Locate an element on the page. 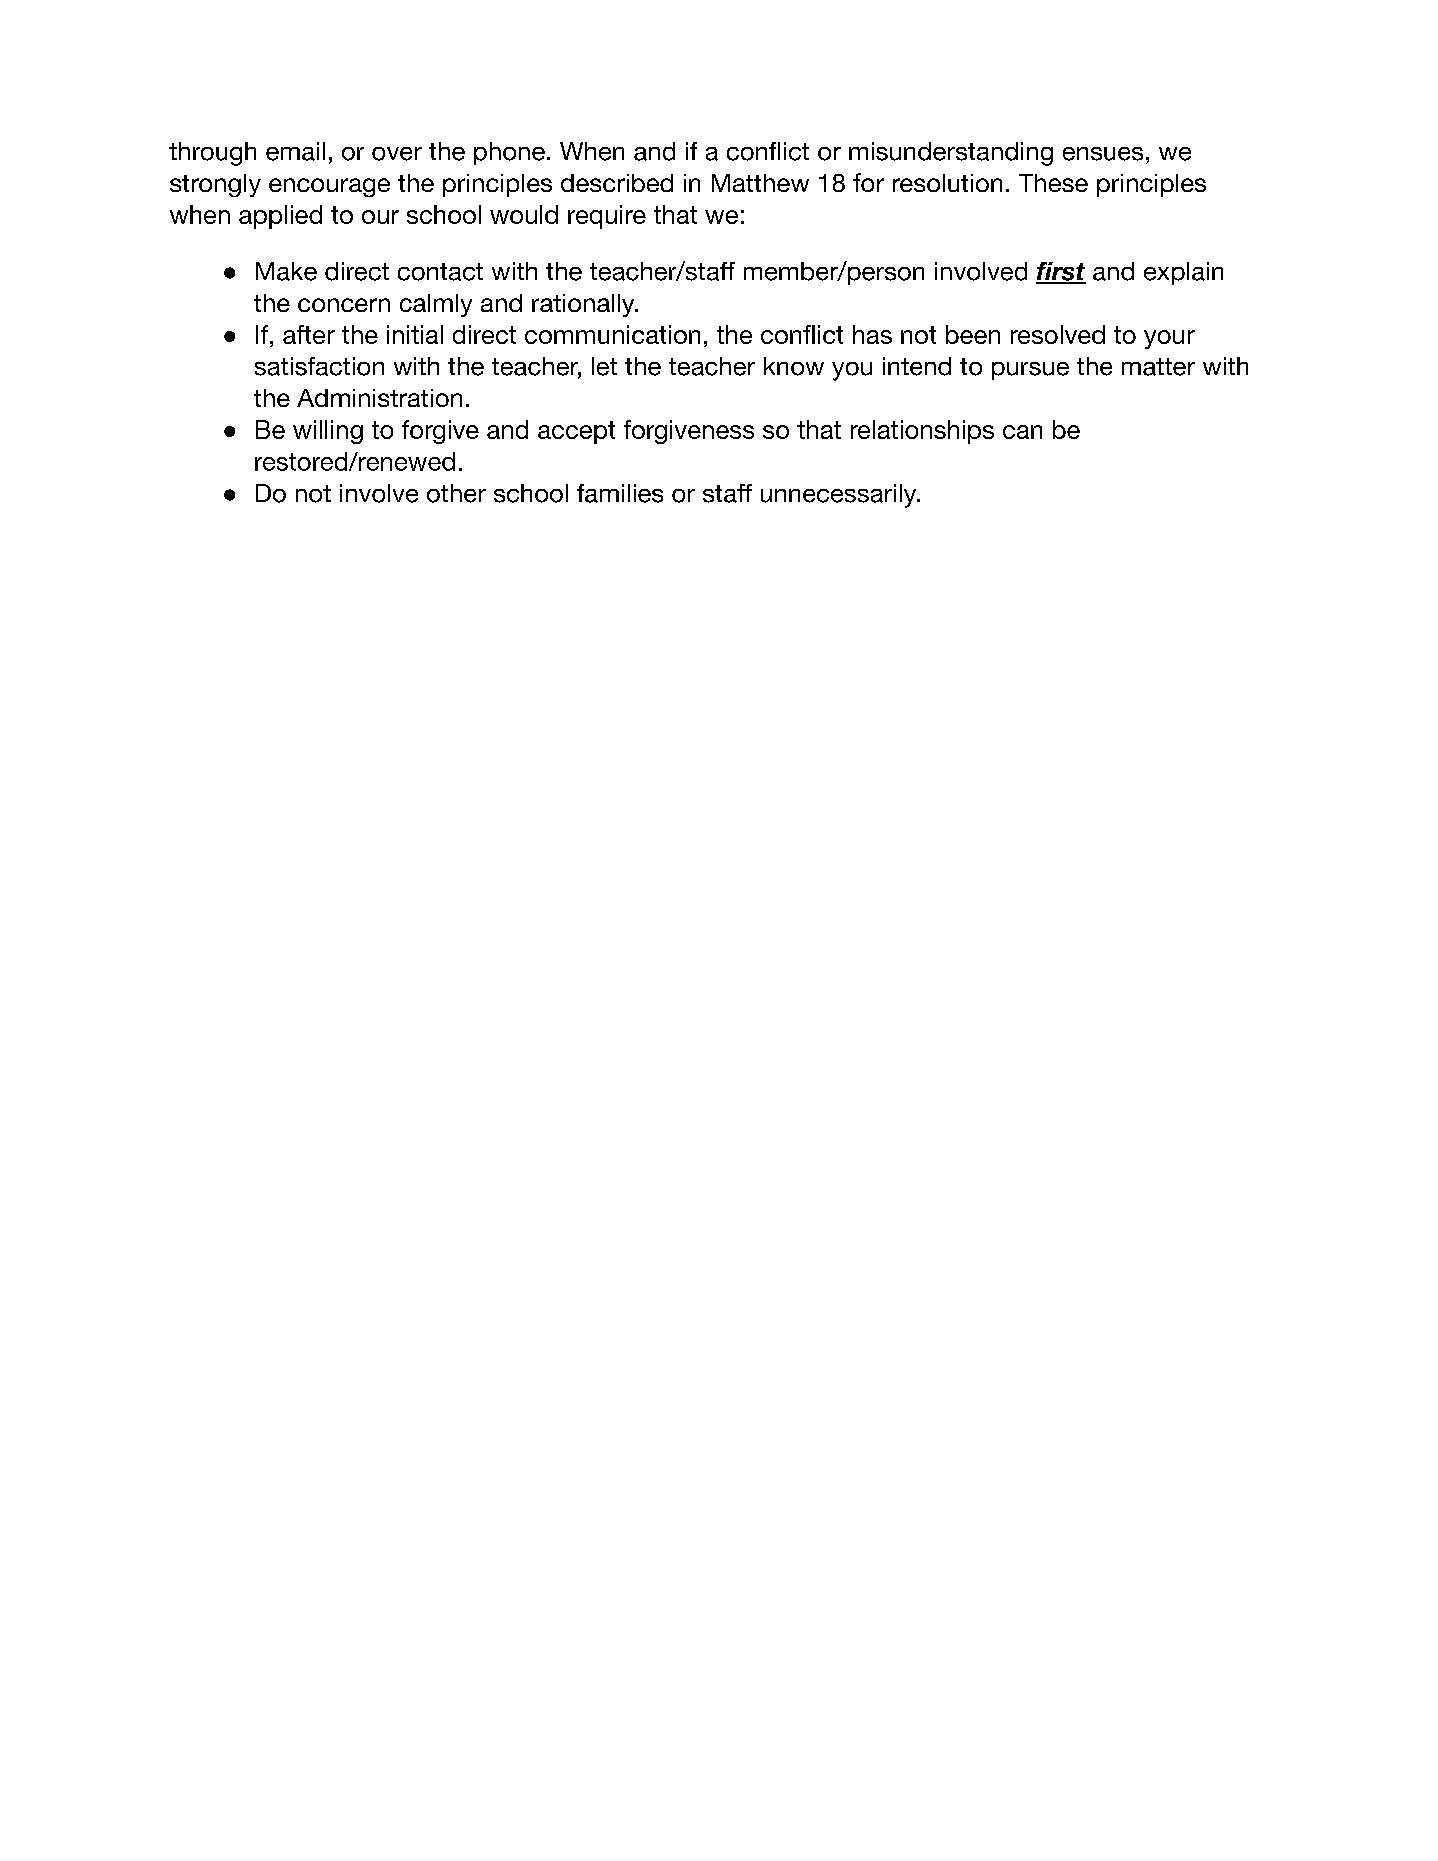 This image has height=1861, width=1438. rationally is located at coordinates (584, 305).
